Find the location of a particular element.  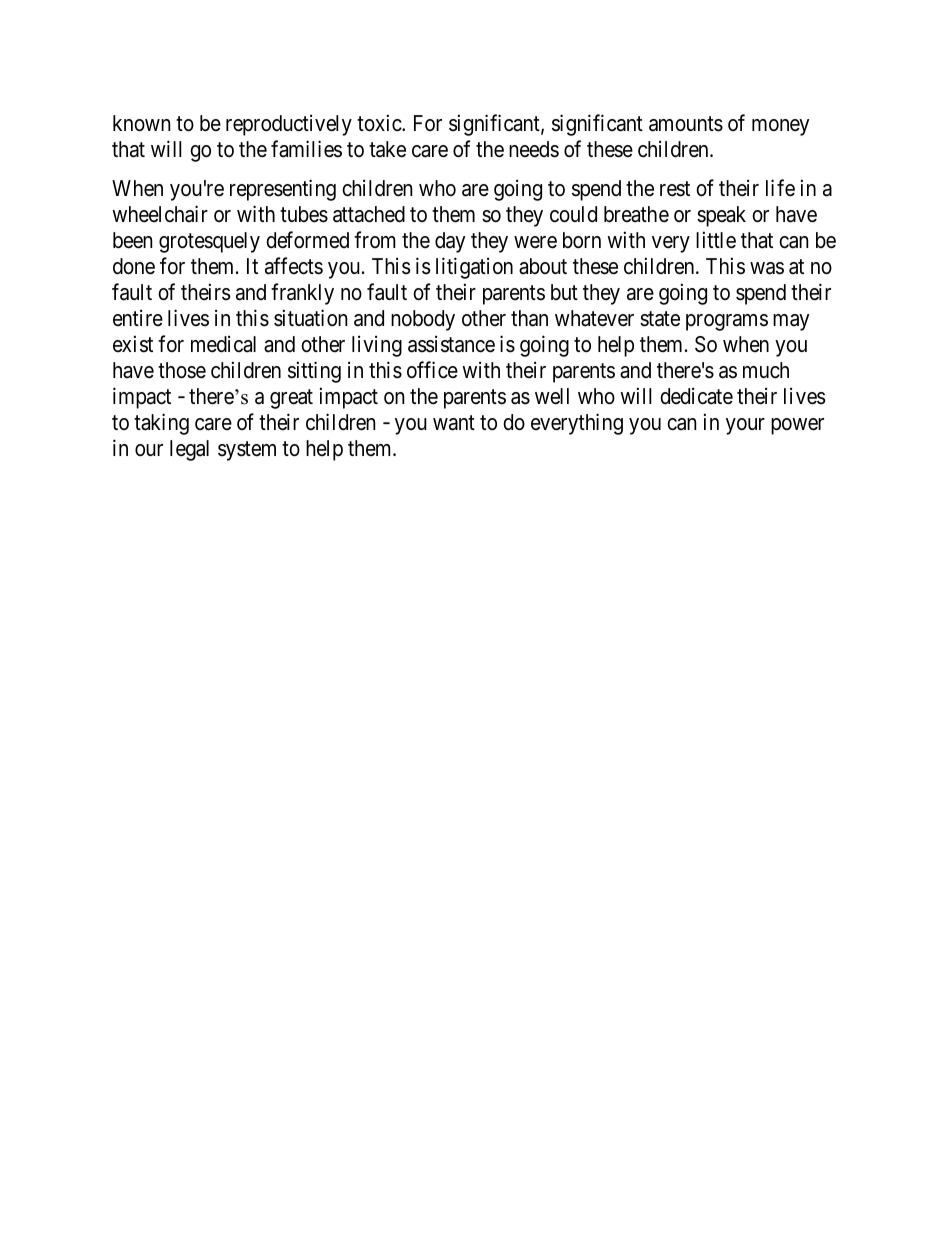

assistance is located at coordinates (451, 344).
